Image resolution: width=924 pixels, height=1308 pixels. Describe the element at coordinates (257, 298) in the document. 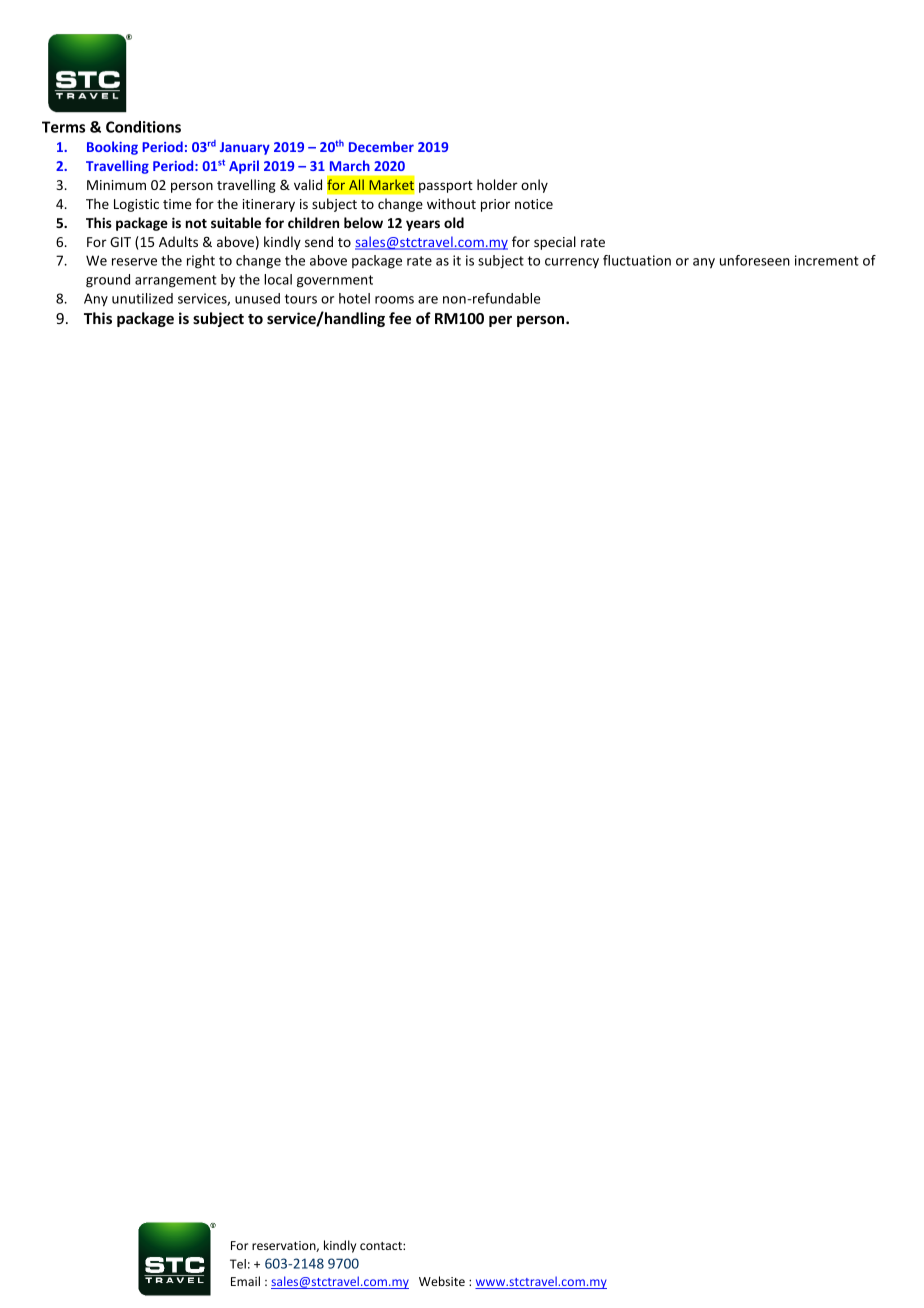

I see `unused` at that location.
